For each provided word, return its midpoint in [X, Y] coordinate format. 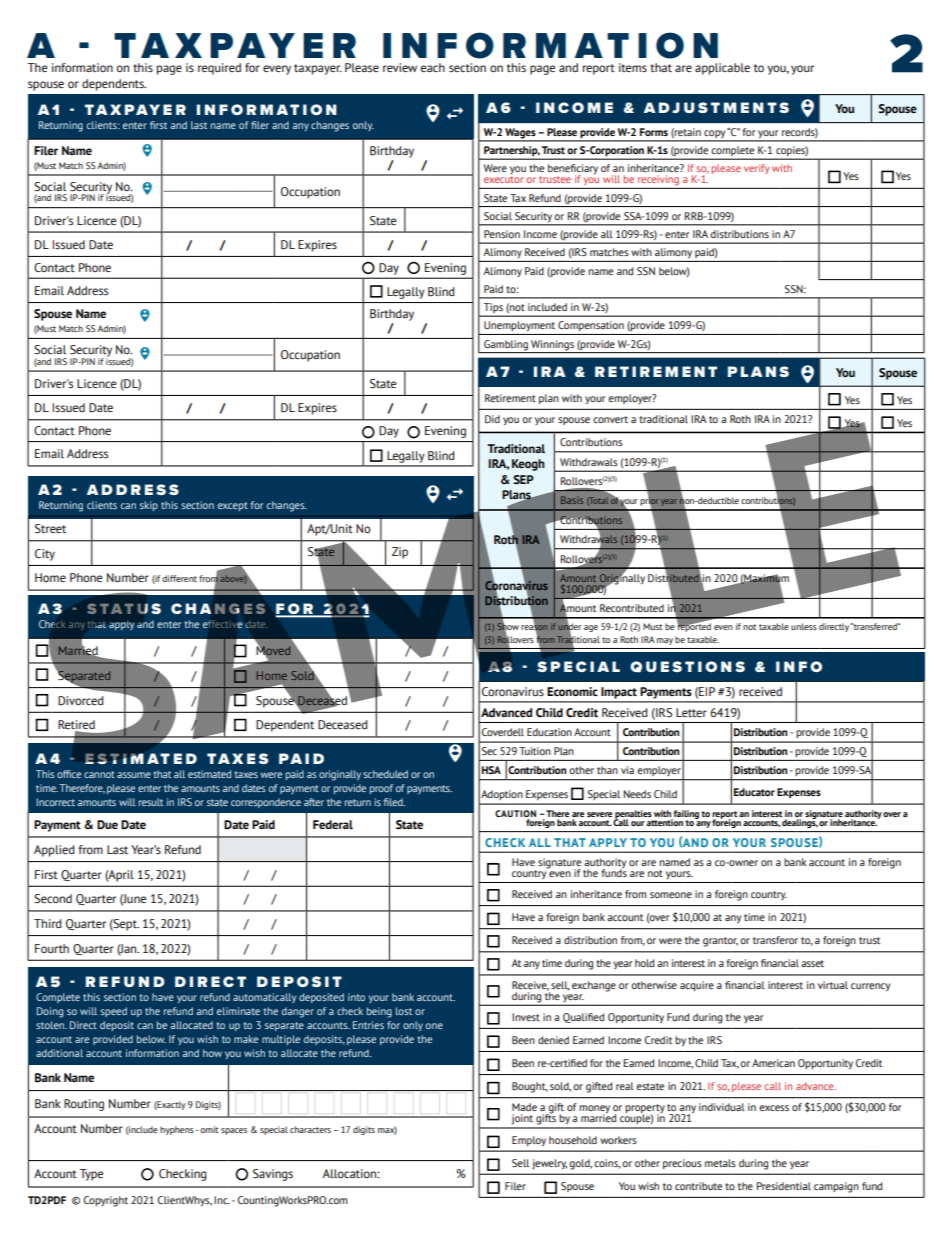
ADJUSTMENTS [716, 107]
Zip [400, 553]
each [433, 67]
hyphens [177, 1130]
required [219, 69]
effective [222, 624]
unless [804, 626]
